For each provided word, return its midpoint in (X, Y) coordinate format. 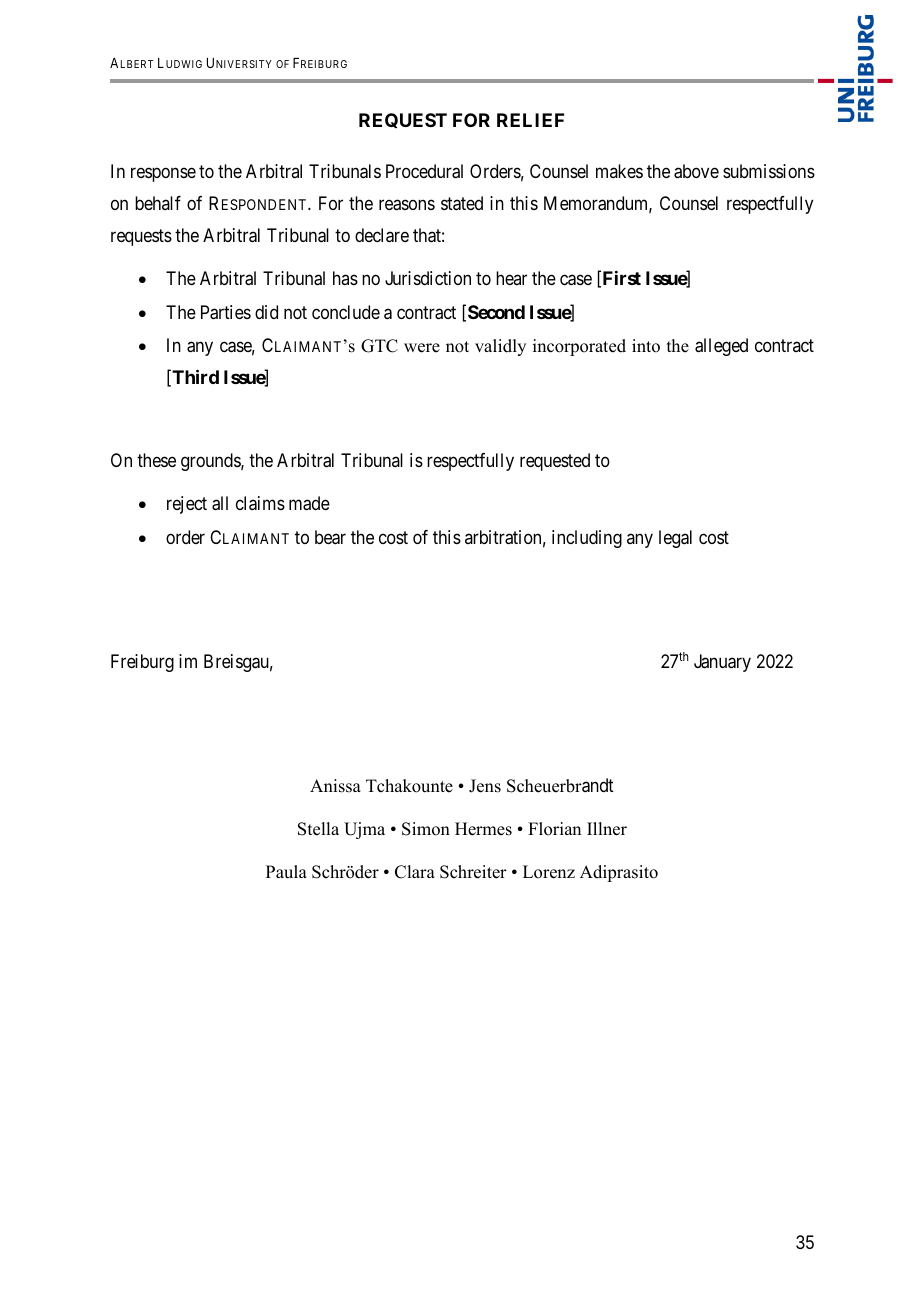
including (587, 539)
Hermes (483, 829)
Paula (286, 872)
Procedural (424, 171)
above (696, 171)
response (163, 174)
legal (675, 539)
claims (260, 503)
